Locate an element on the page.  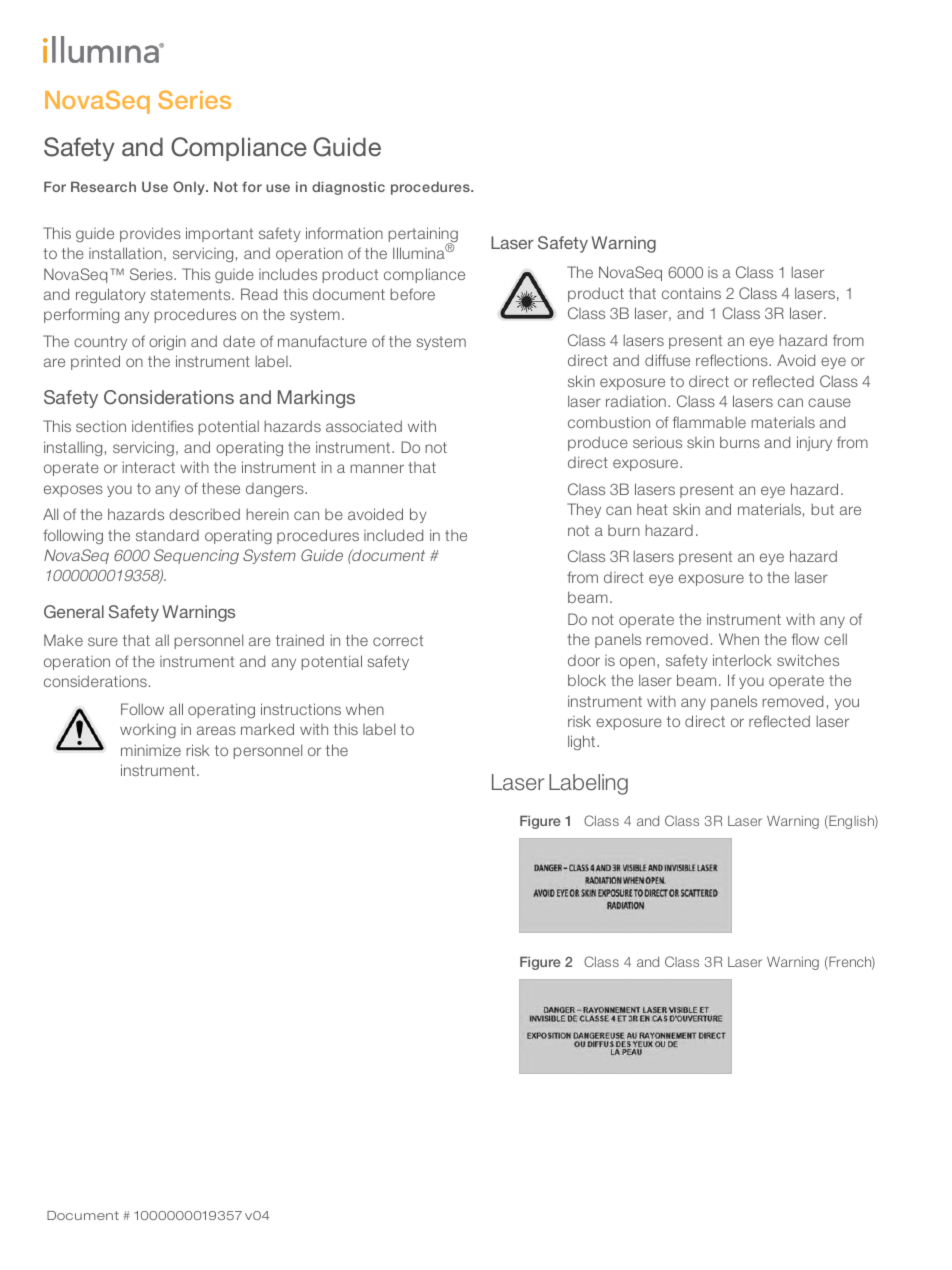
interact is located at coordinates (149, 467).
